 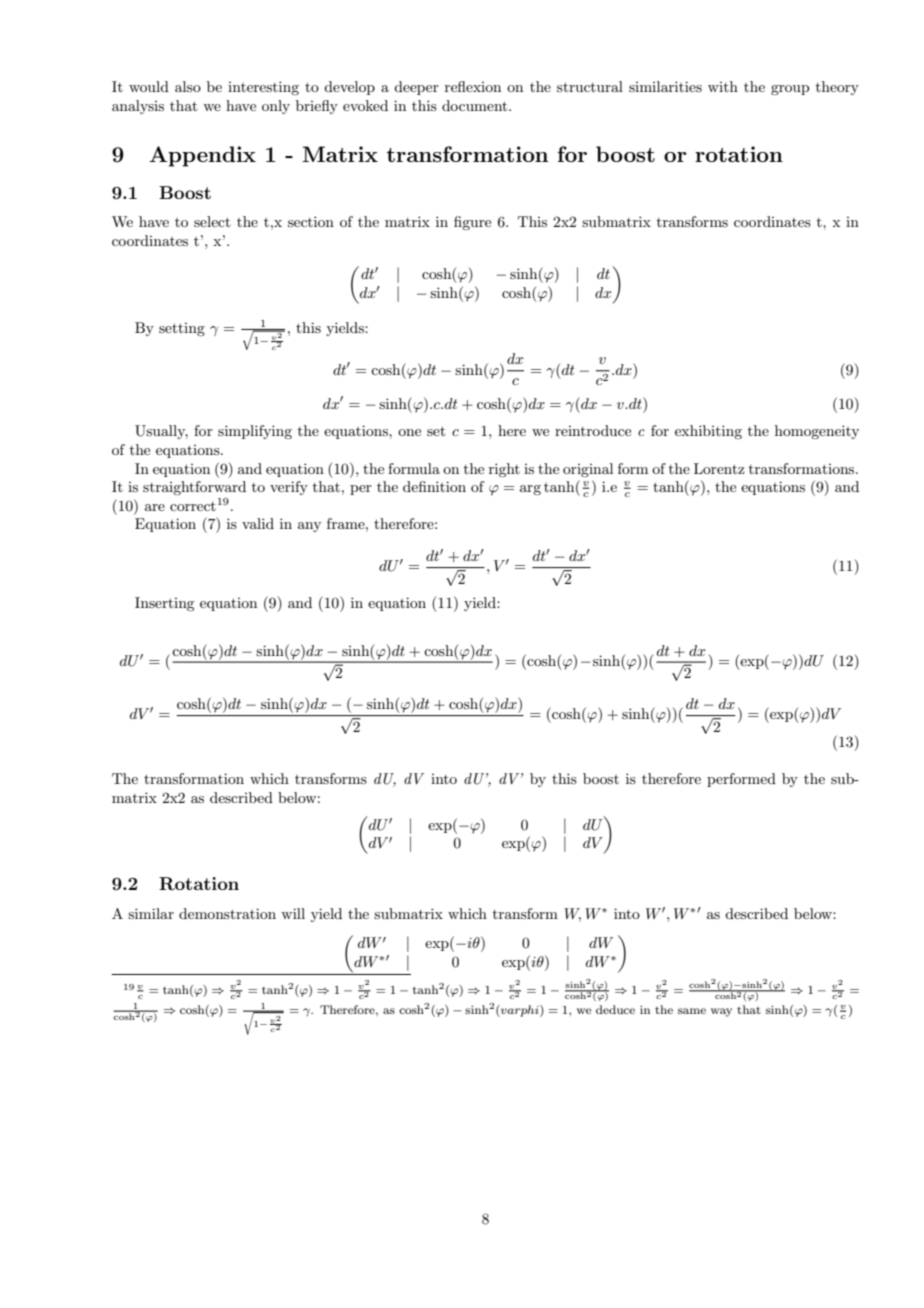 What do you see at coordinates (615, 1009) in the document?
I see `deduce` at bounding box center [615, 1009].
